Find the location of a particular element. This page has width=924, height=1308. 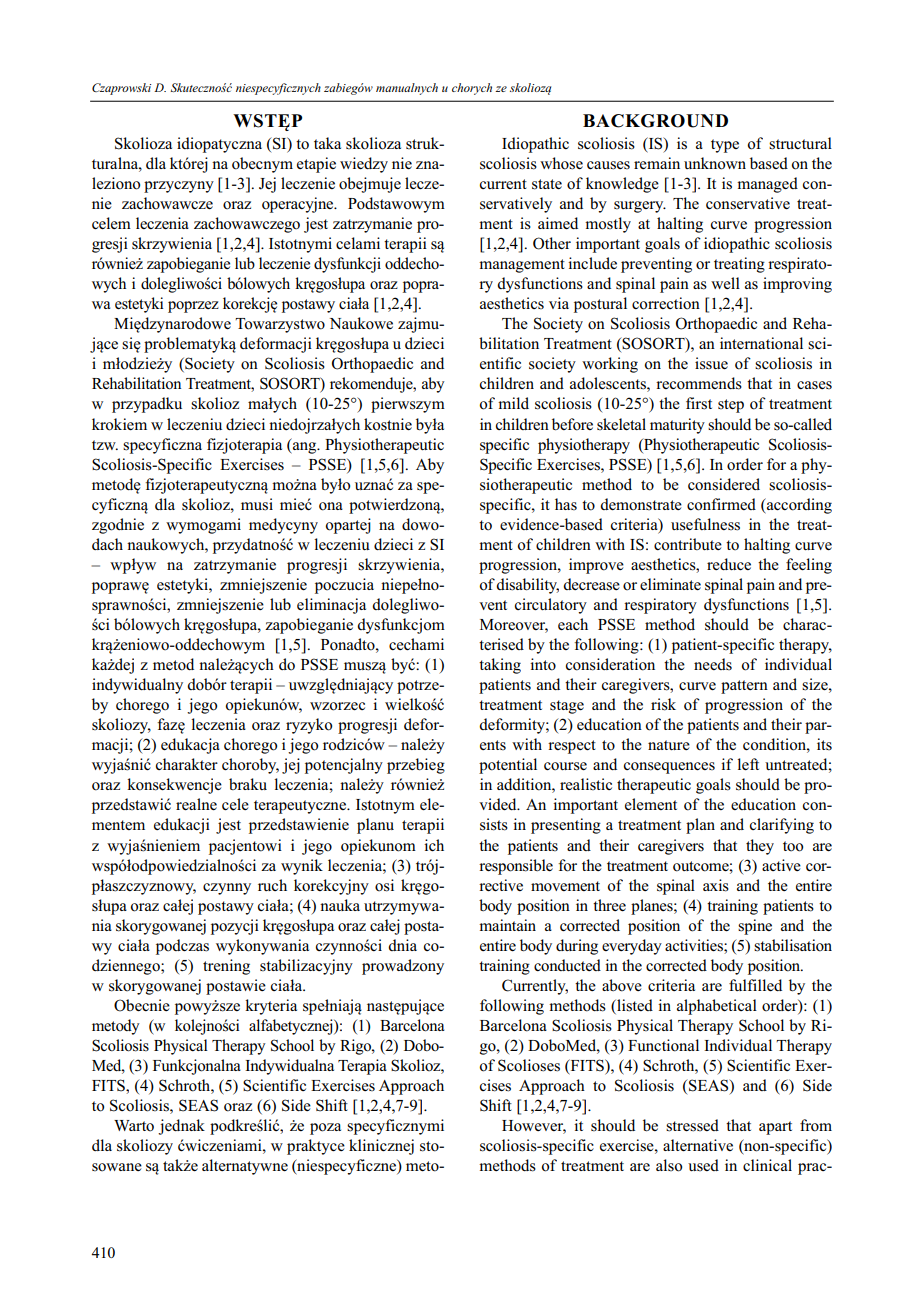

has is located at coordinates (566, 504).
